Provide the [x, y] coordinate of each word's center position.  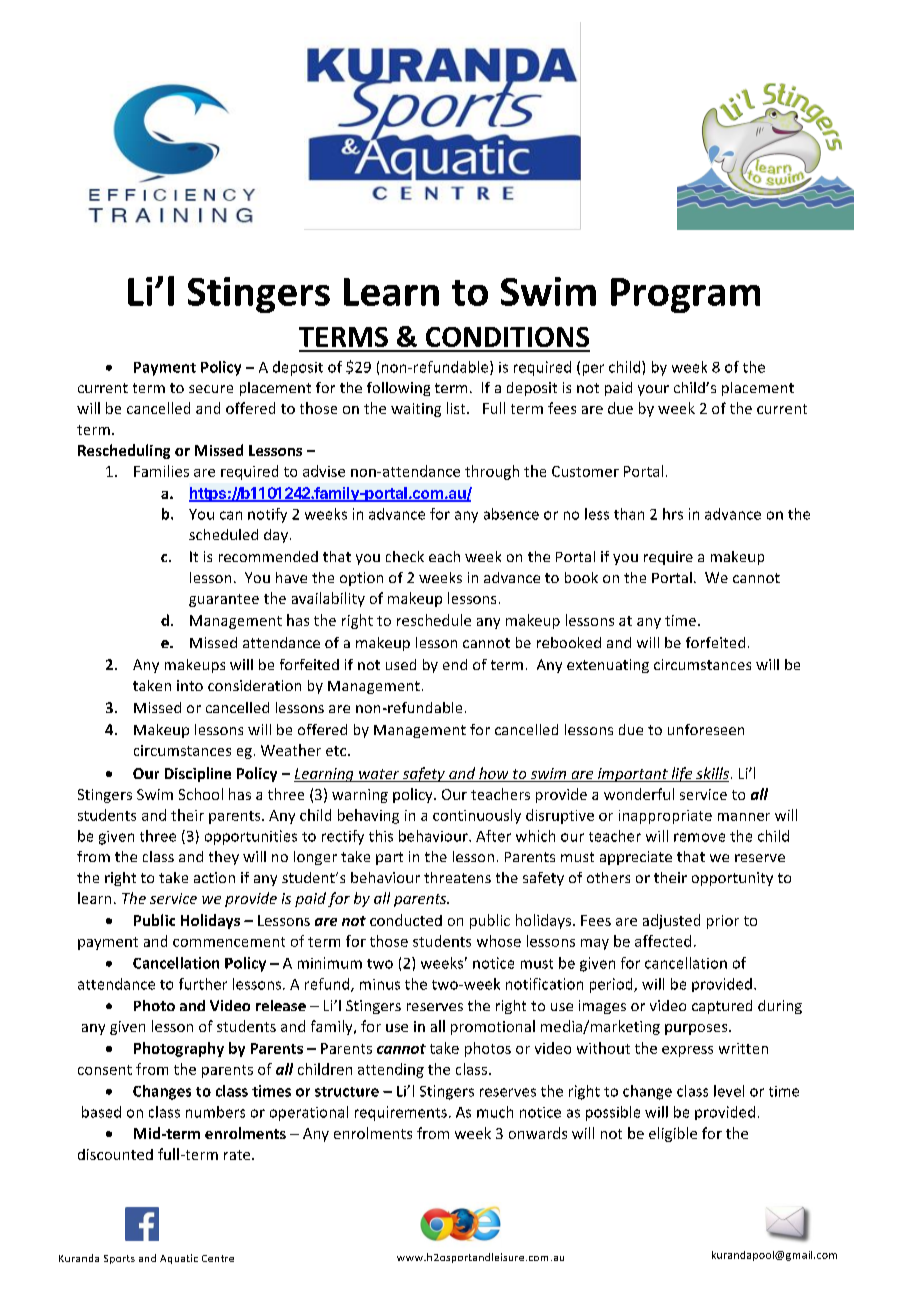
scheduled [223, 534]
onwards [538, 1133]
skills [711, 774]
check [405, 556]
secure [211, 389]
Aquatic [179, 1259]
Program [685, 295]
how [494, 774]
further [203, 984]
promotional [493, 1027]
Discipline [198, 774]
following [398, 389]
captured [722, 1007]
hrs [673, 514]
